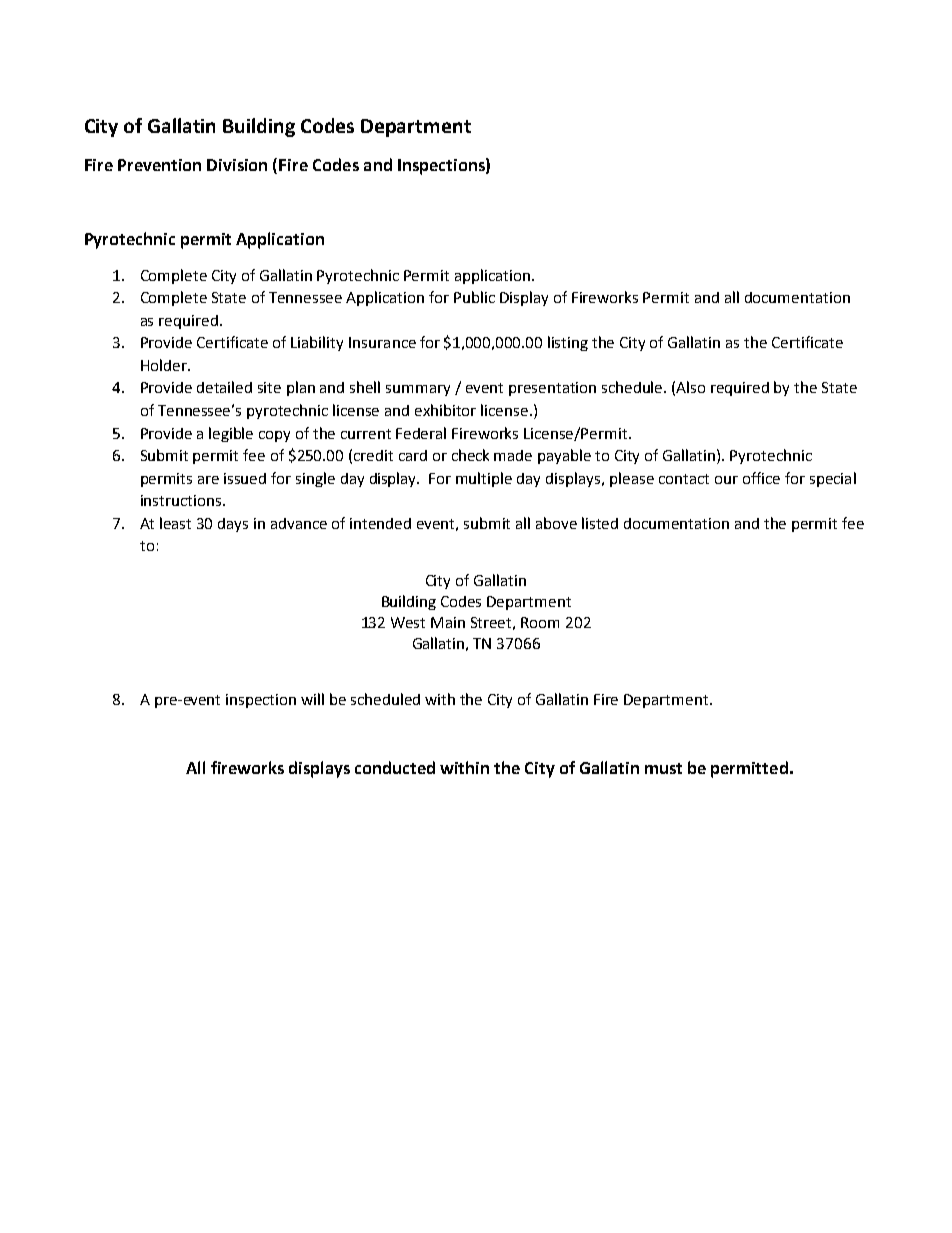 This screenshot has height=1233, width=952. What do you see at coordinates (237, 165) in the screenshot?
I see `Division` at bounding box center [237, 165].
